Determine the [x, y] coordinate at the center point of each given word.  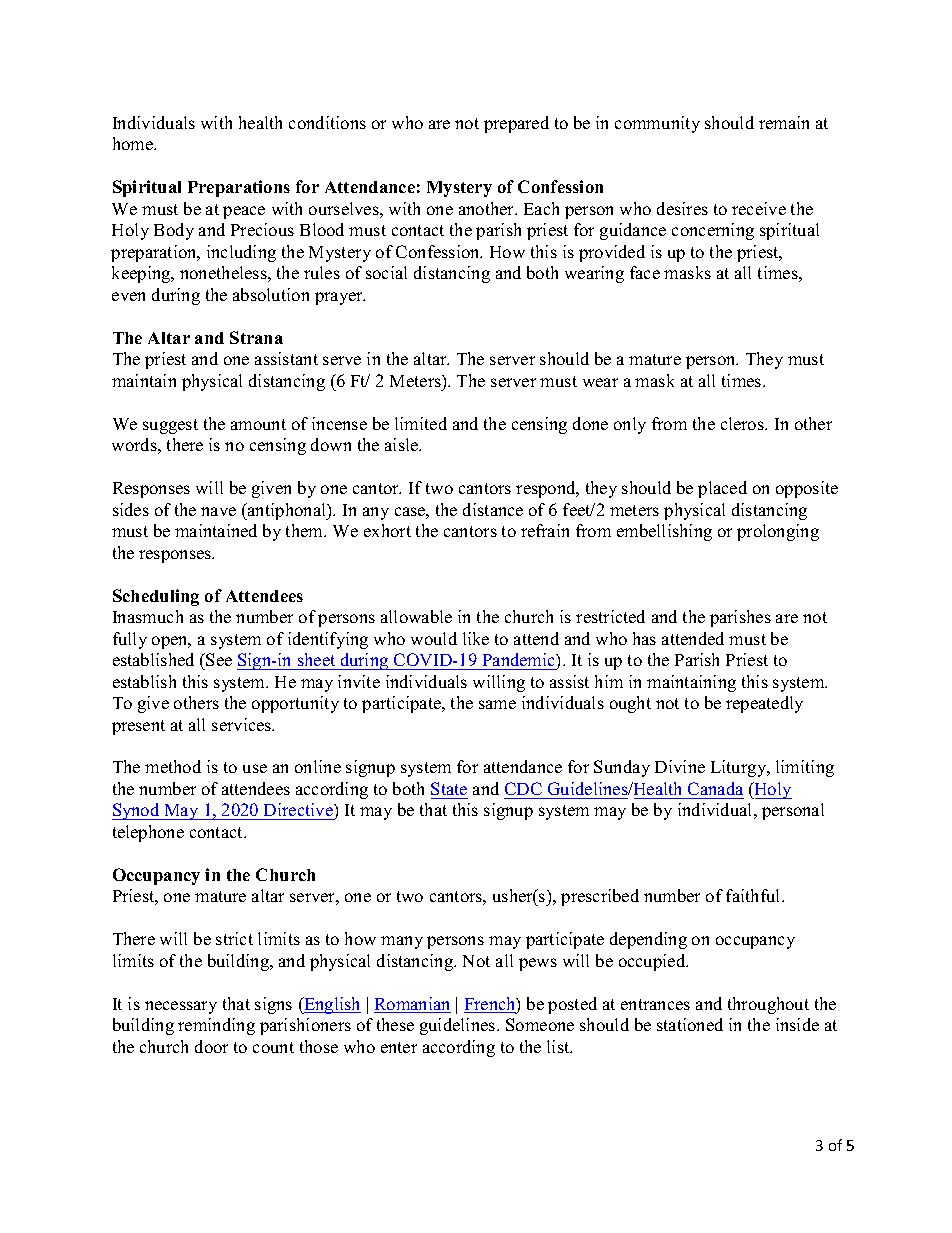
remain [784, 122]
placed [722, 489]
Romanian [412, 1005]
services [243, 724]
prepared [516, 124]
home [134, 143]
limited [421, 423]
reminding [216, 1026]
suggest [170, 426]
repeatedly [764, 704]
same [497, 704]
